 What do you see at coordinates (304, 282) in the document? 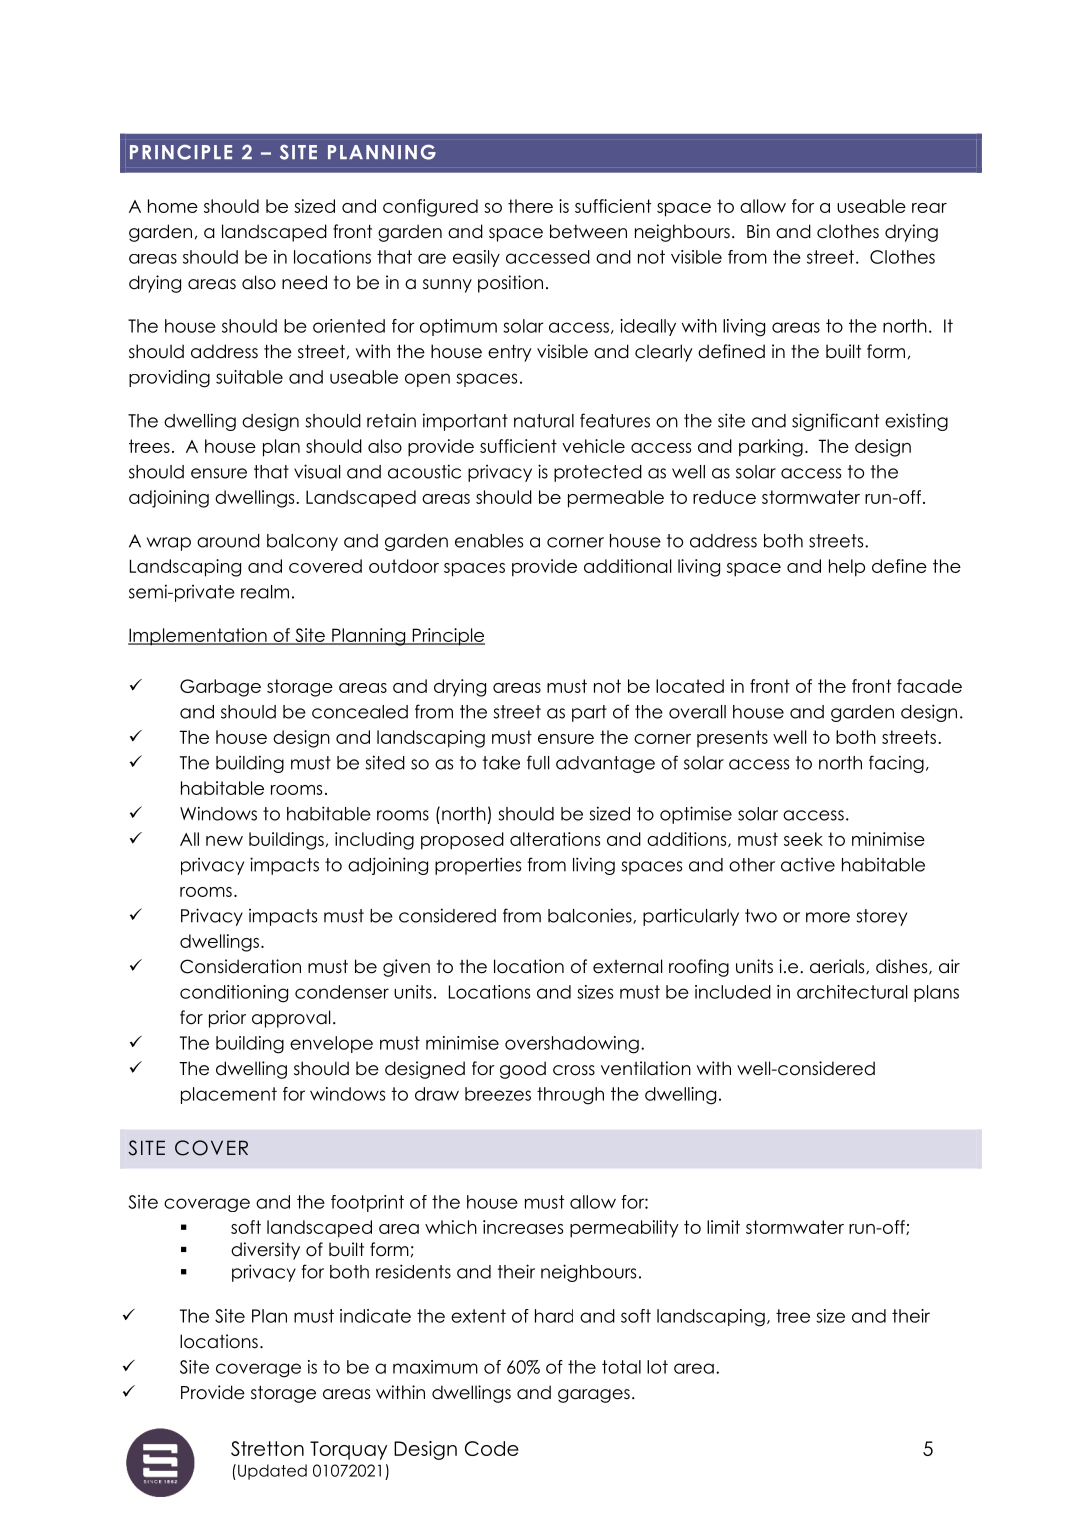
I see `need` at bounding box center [304, 282].
